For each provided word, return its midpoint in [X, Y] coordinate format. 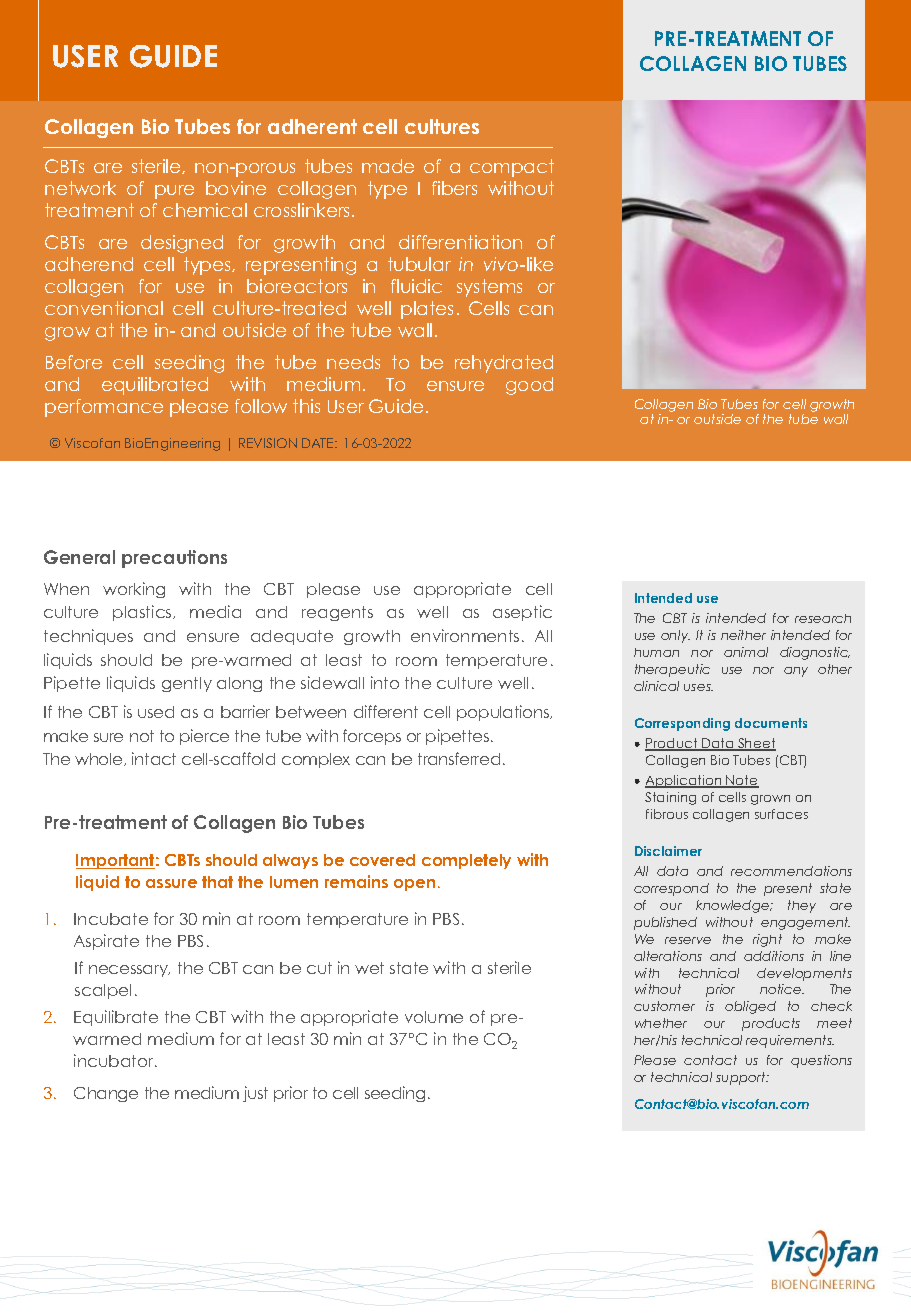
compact [512, 168]
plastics [143, 613]
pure [174, 192]
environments [465, 635]
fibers [454, 188]
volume [434, 1017]
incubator [115, 1060]
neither [743, 635]
